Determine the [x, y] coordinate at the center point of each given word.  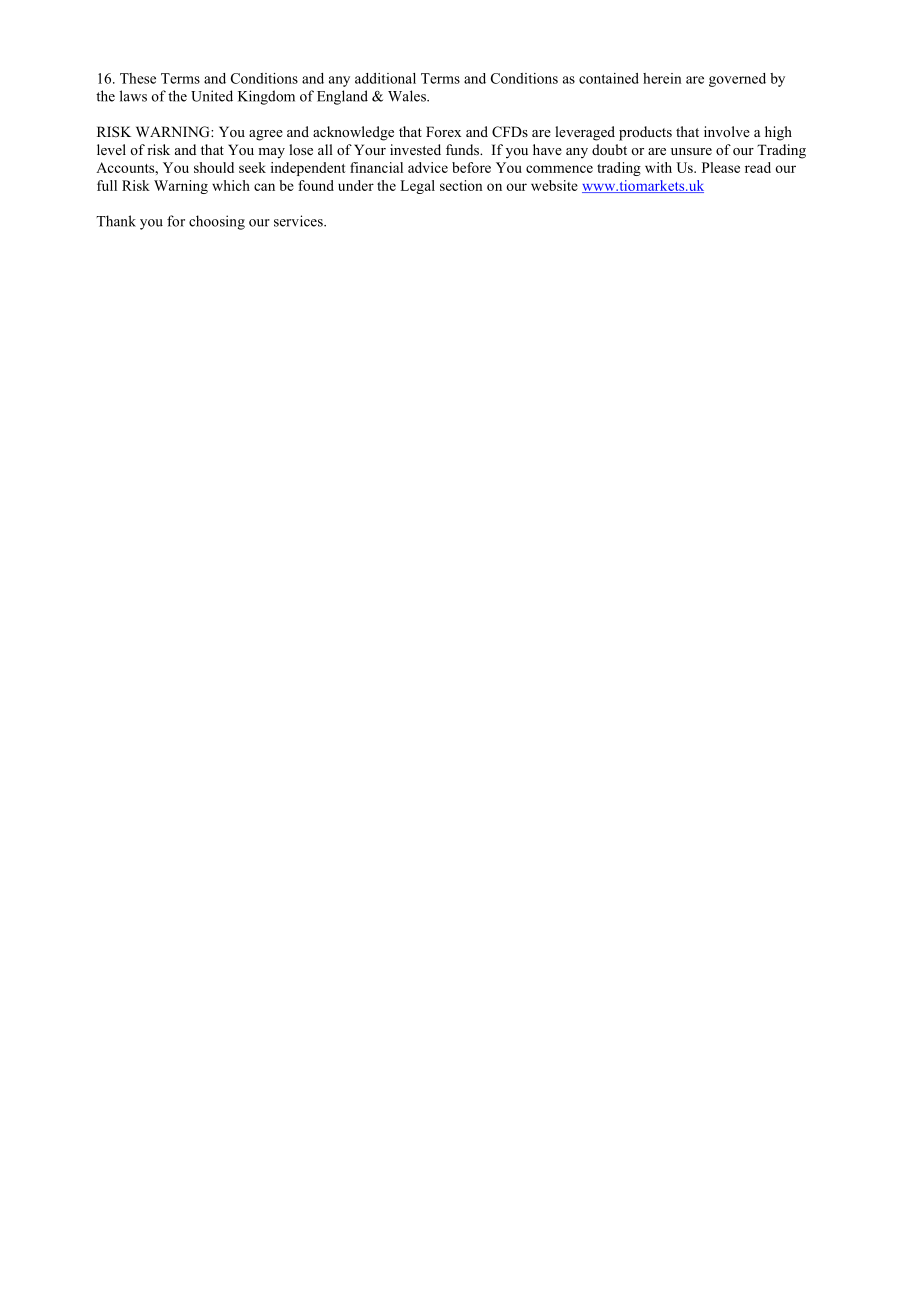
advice [428, 167]
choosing [217, 222]
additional [385, 78]
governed [737, 80]
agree [266, 135]
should [214, 167]
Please [721, 167]
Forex [443, 131]
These [138, 78]
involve [727, 131]
